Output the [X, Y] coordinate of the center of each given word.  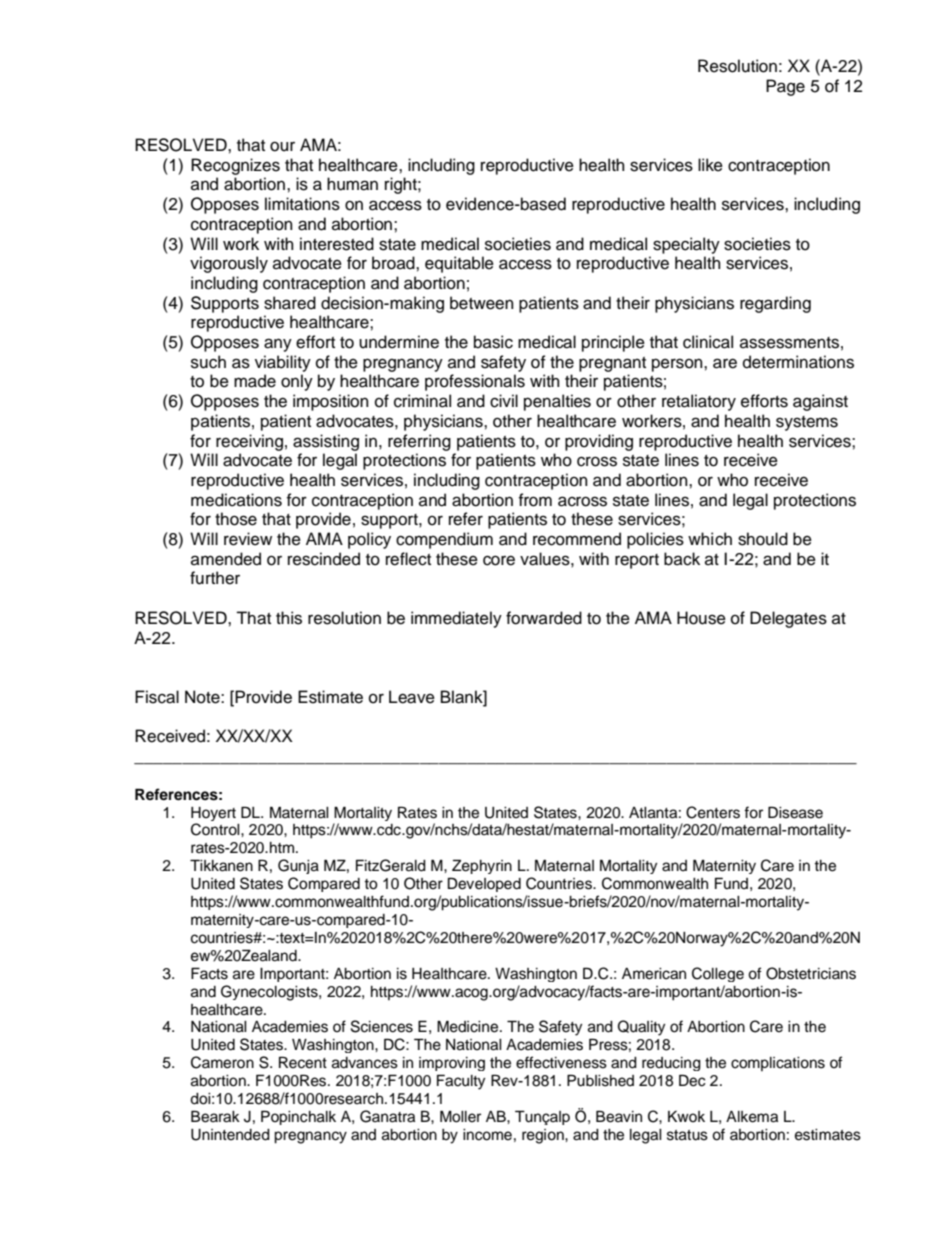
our [282, 146]
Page [785, 87]
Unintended [230, 1135]
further [215, 578]
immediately [456, 619]
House [701, 618]
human [352, 184]
